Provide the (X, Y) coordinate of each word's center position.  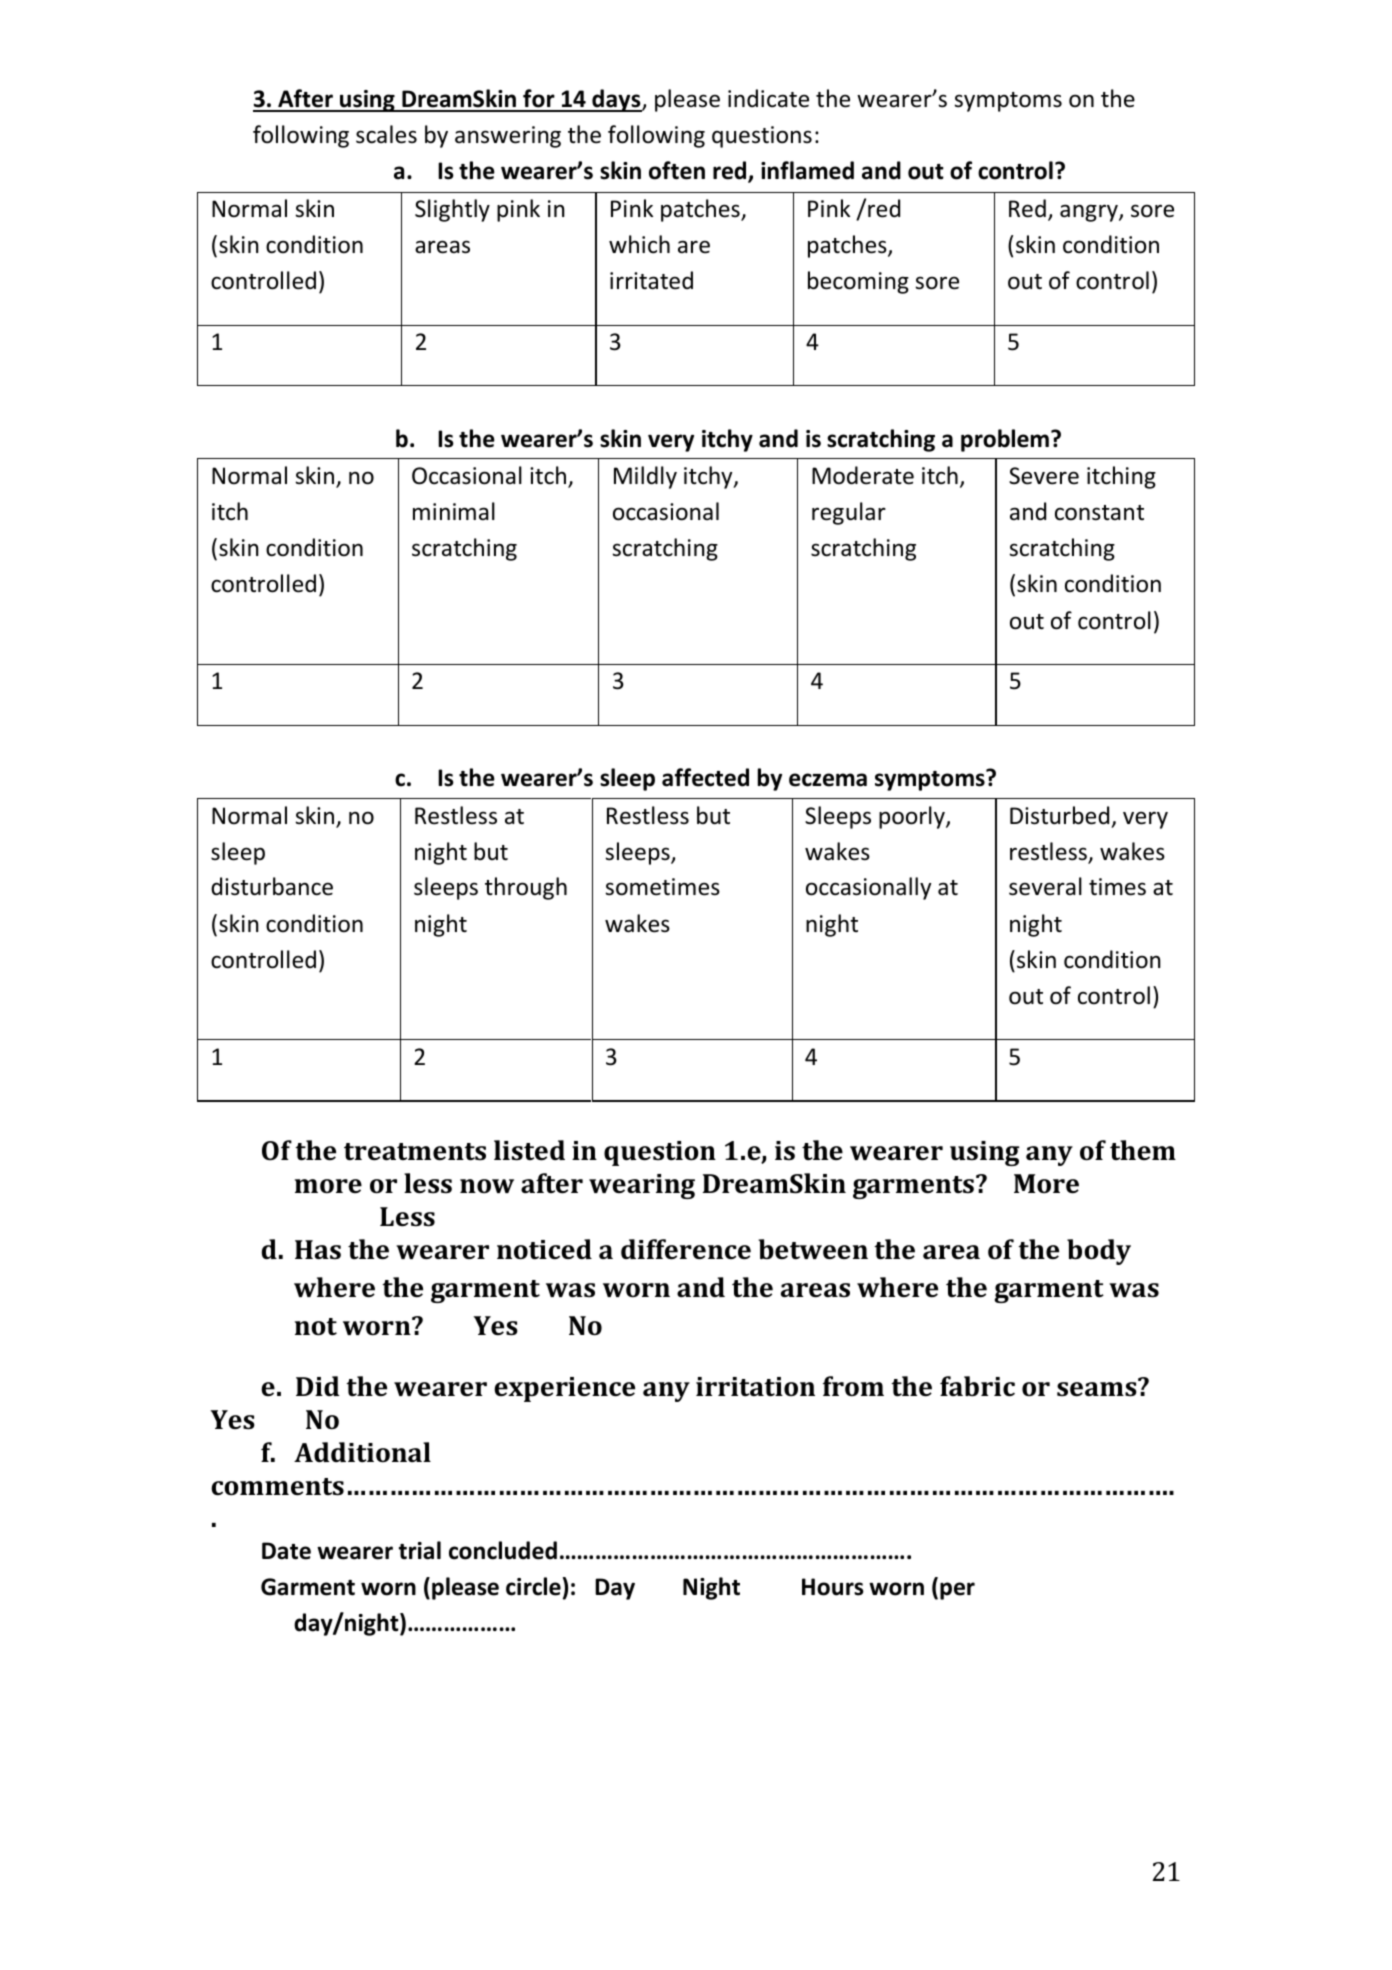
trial (420, 1550)
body (1099, 1252)
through (526, 888)
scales (386, 134)
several (1045, 886)
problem (1005, 440)
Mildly (645, 477)
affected (705, 777)
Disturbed (1059, 815)
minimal (454, 511)
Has (318, 1250)
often (677, 170)
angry (1090, 213)
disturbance (272, 886)
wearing (642, 1186)
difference (686, 1249)
